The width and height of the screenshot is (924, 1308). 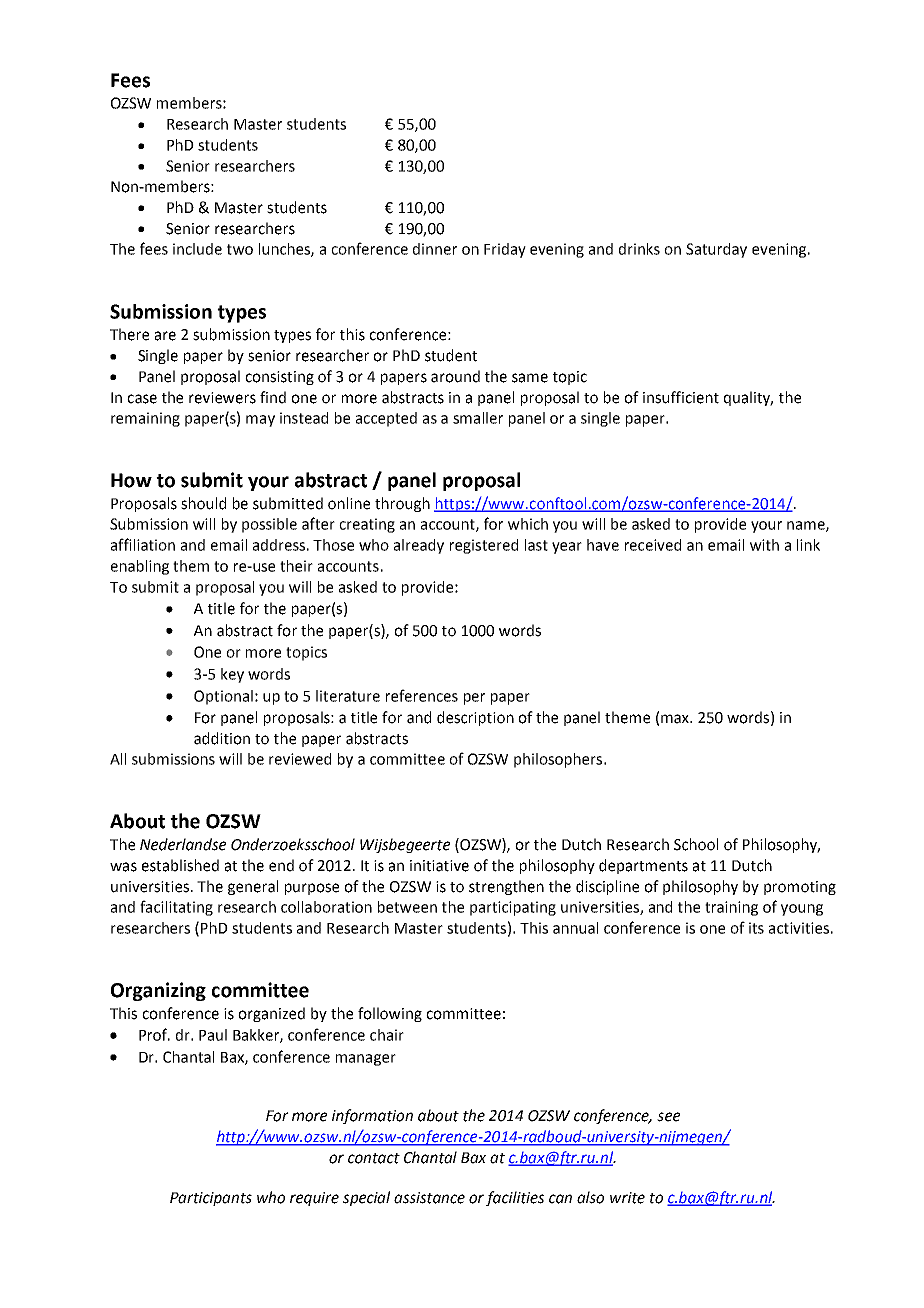 What do you see at coordinates (716, 250) in the screenshot?
I see `Saturday` at bounding box center [716, 250].
